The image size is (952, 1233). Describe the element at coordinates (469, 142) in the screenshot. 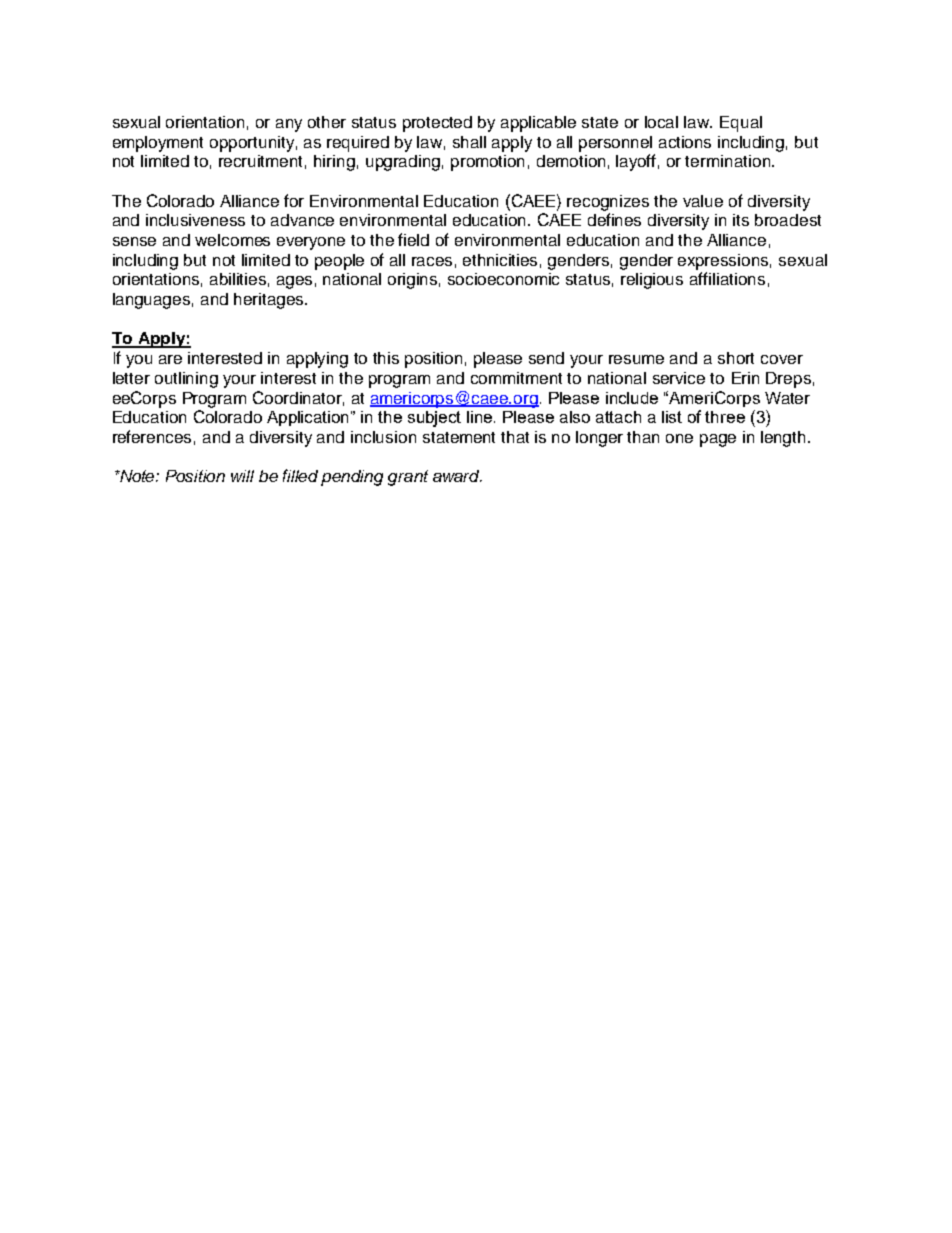

I see `shall` at that location.
